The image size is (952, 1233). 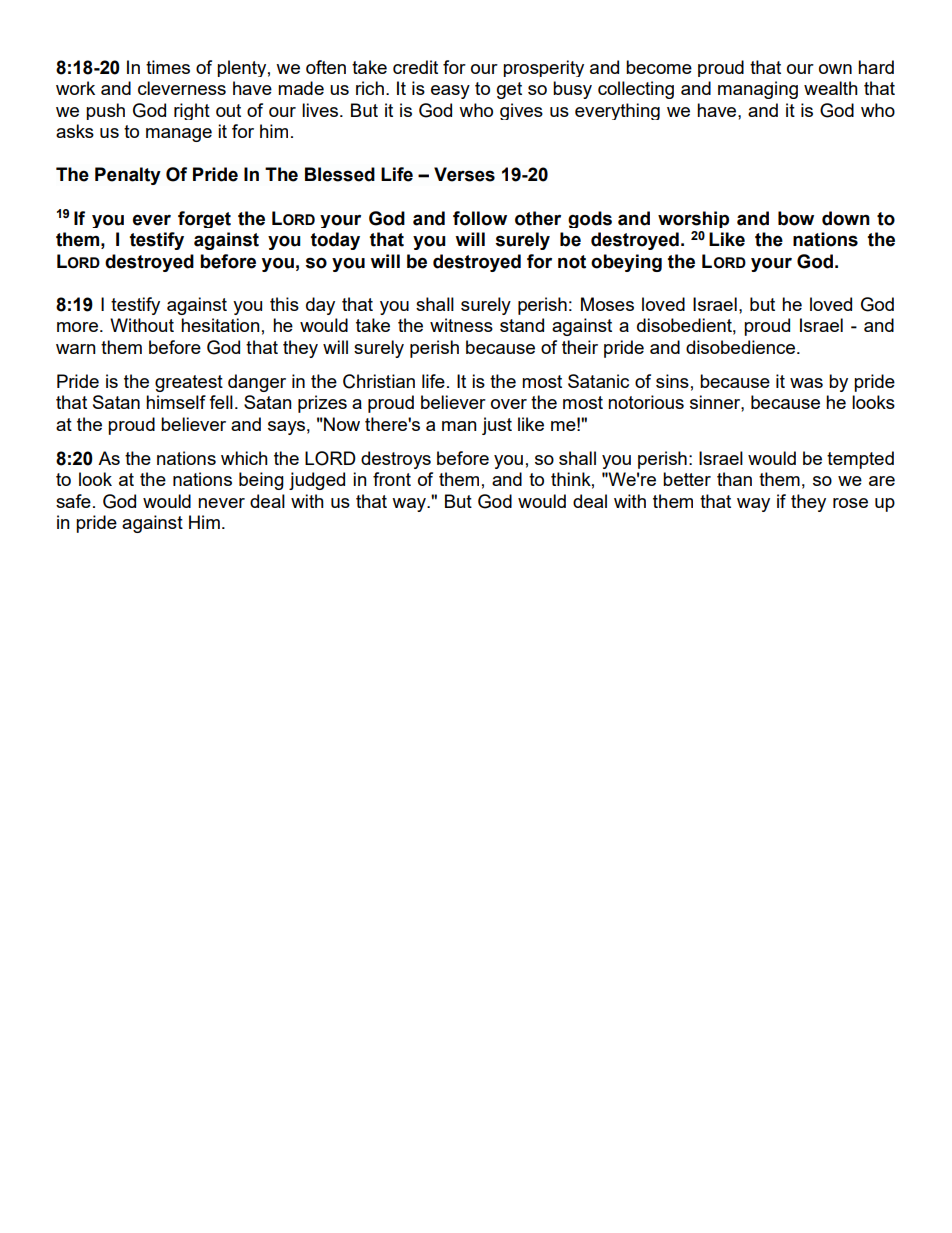 I want to click on Moses, so click(x=607, y=304).
